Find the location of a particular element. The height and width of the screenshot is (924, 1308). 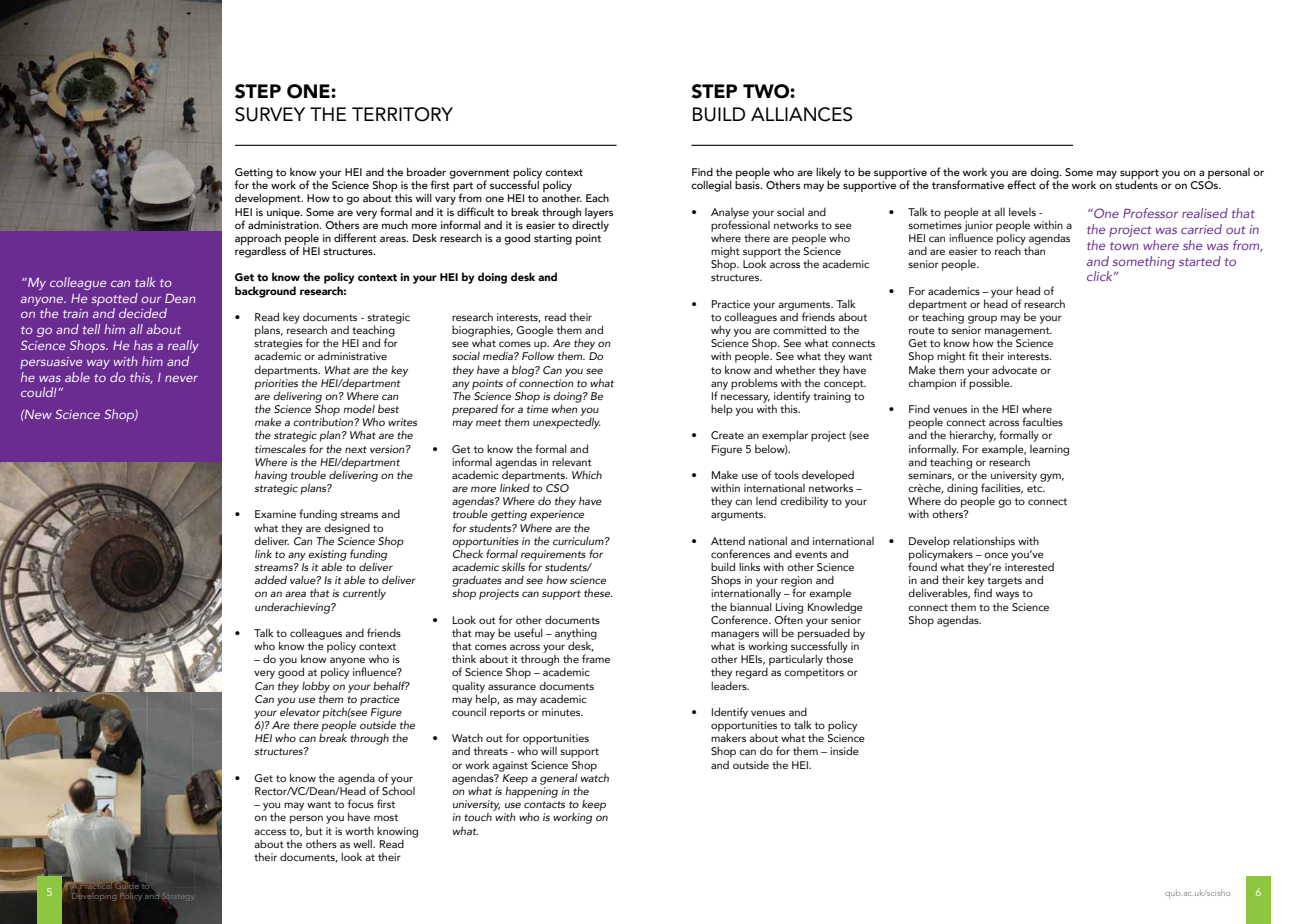

when is located at coordinates (566, 407).
